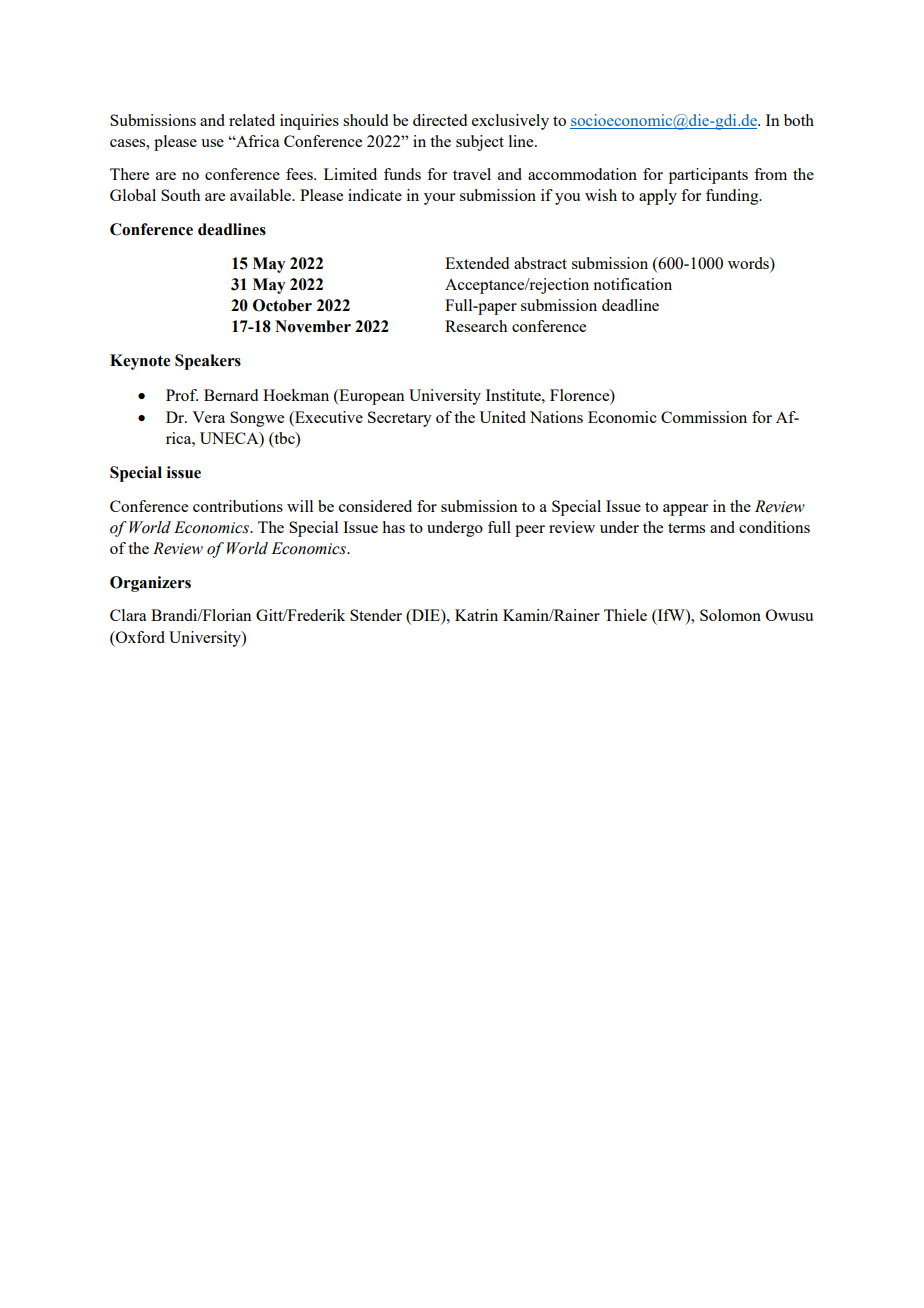 The image size is (924, 1308). Describe the element at coordinates (476, 326) in the screenshot. I see `Research` at that location.
